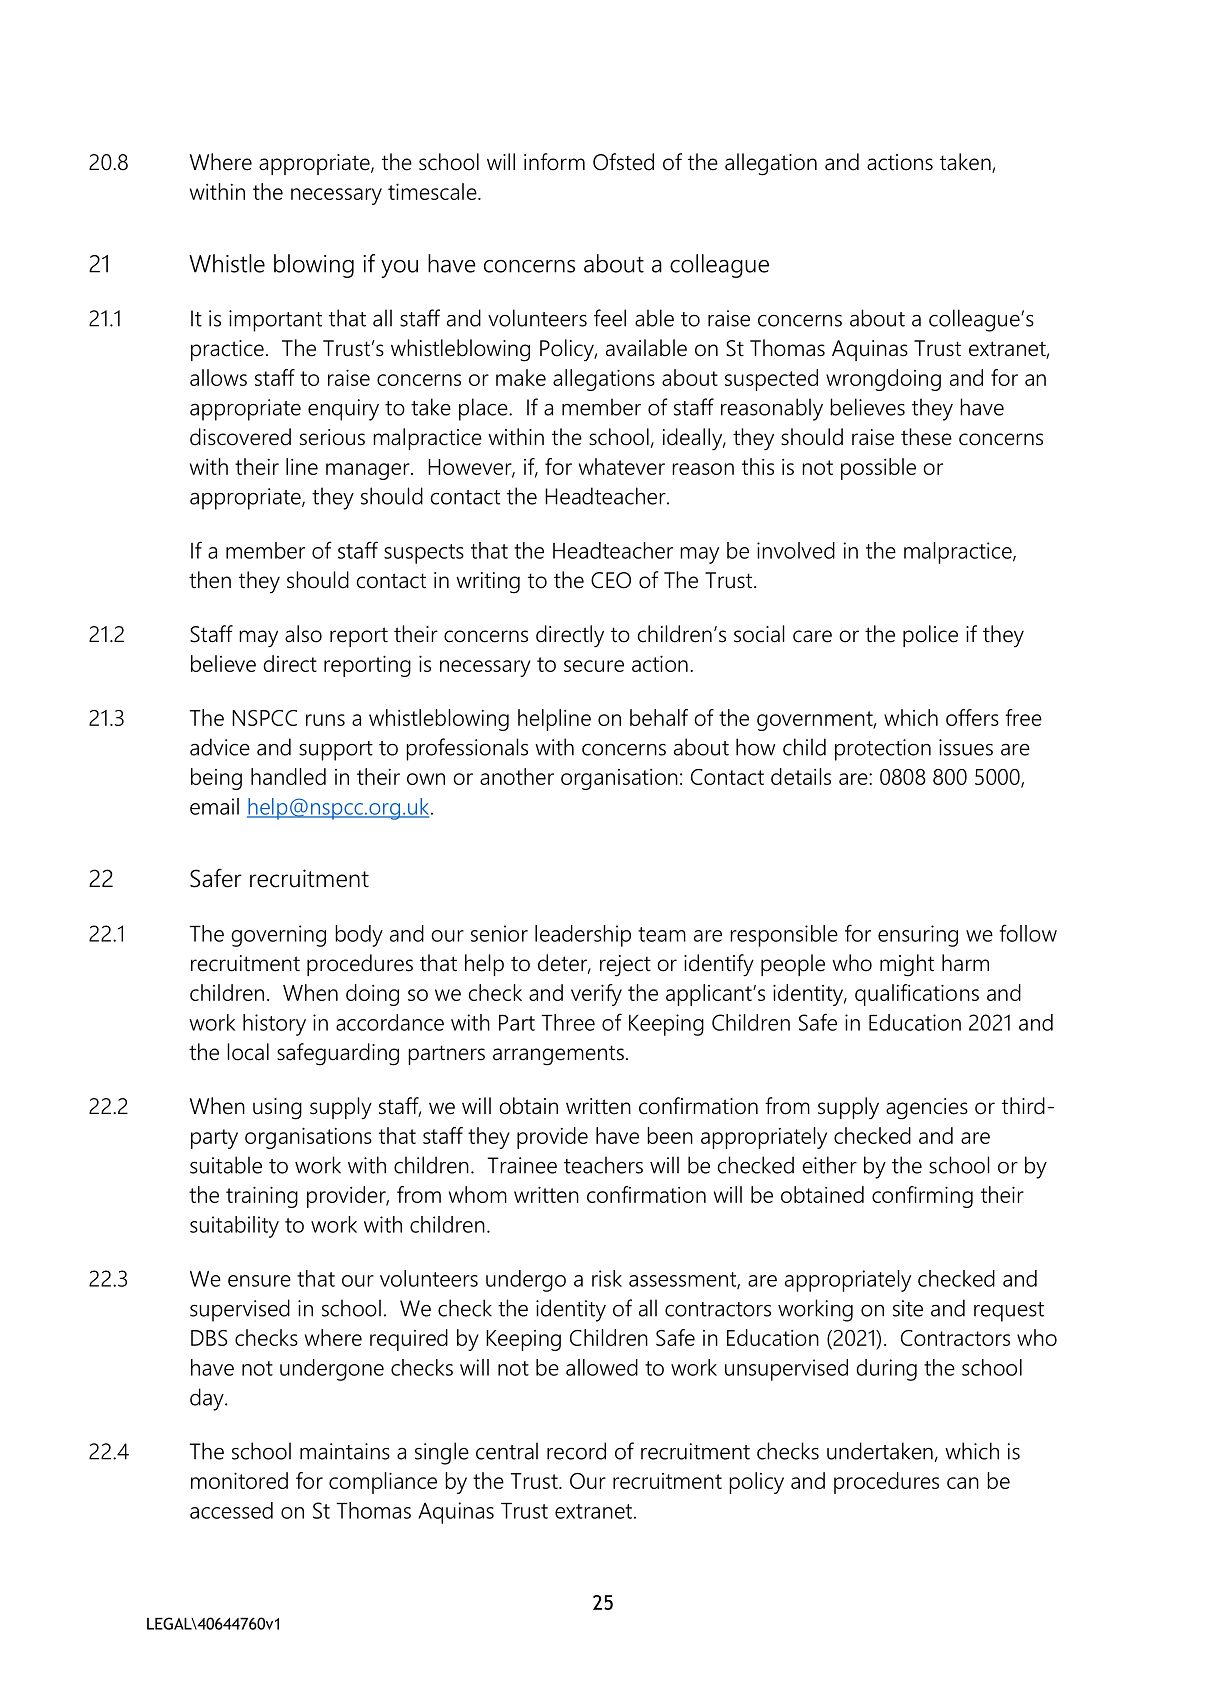 This screenshot has width=1206, height=1706. What do you see at coordinates (966, 747) in the screenshot?
I see `issues` at bounding box center [966, 747].
